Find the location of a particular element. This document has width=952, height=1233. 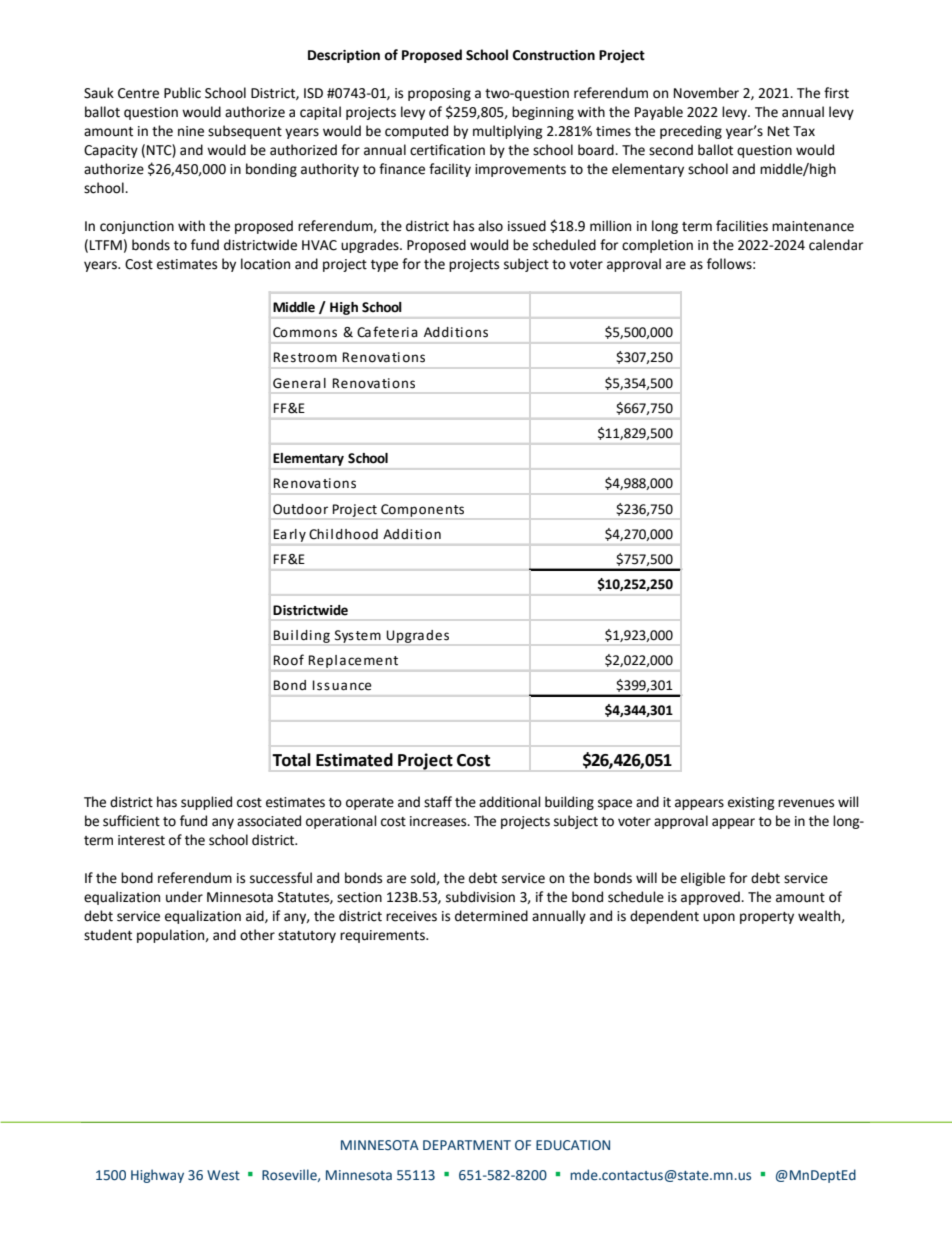

Roof is located at coordinates (288, 660).
